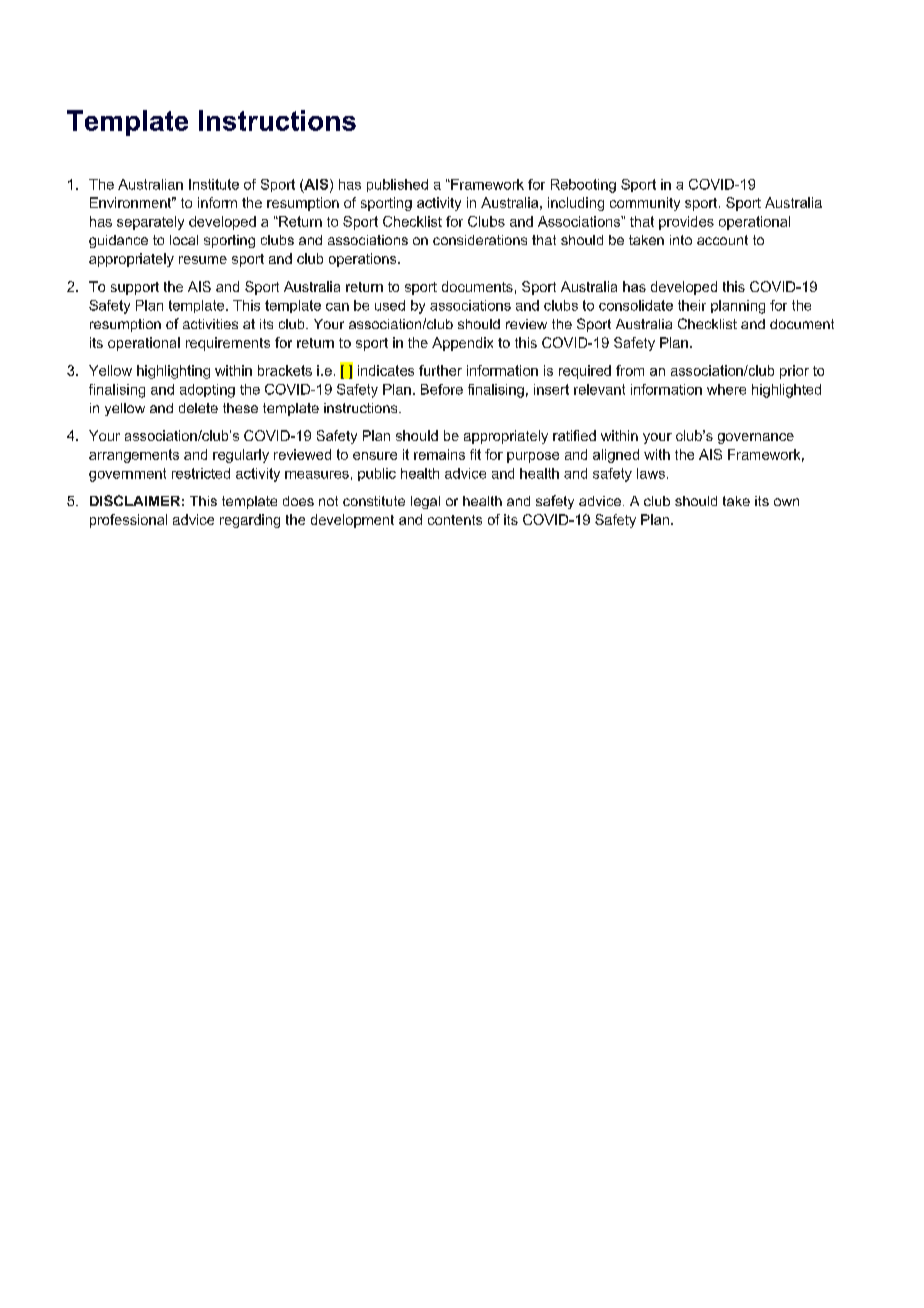 The image size is (924, 1308). I want to click on community, so click(645, 204).
